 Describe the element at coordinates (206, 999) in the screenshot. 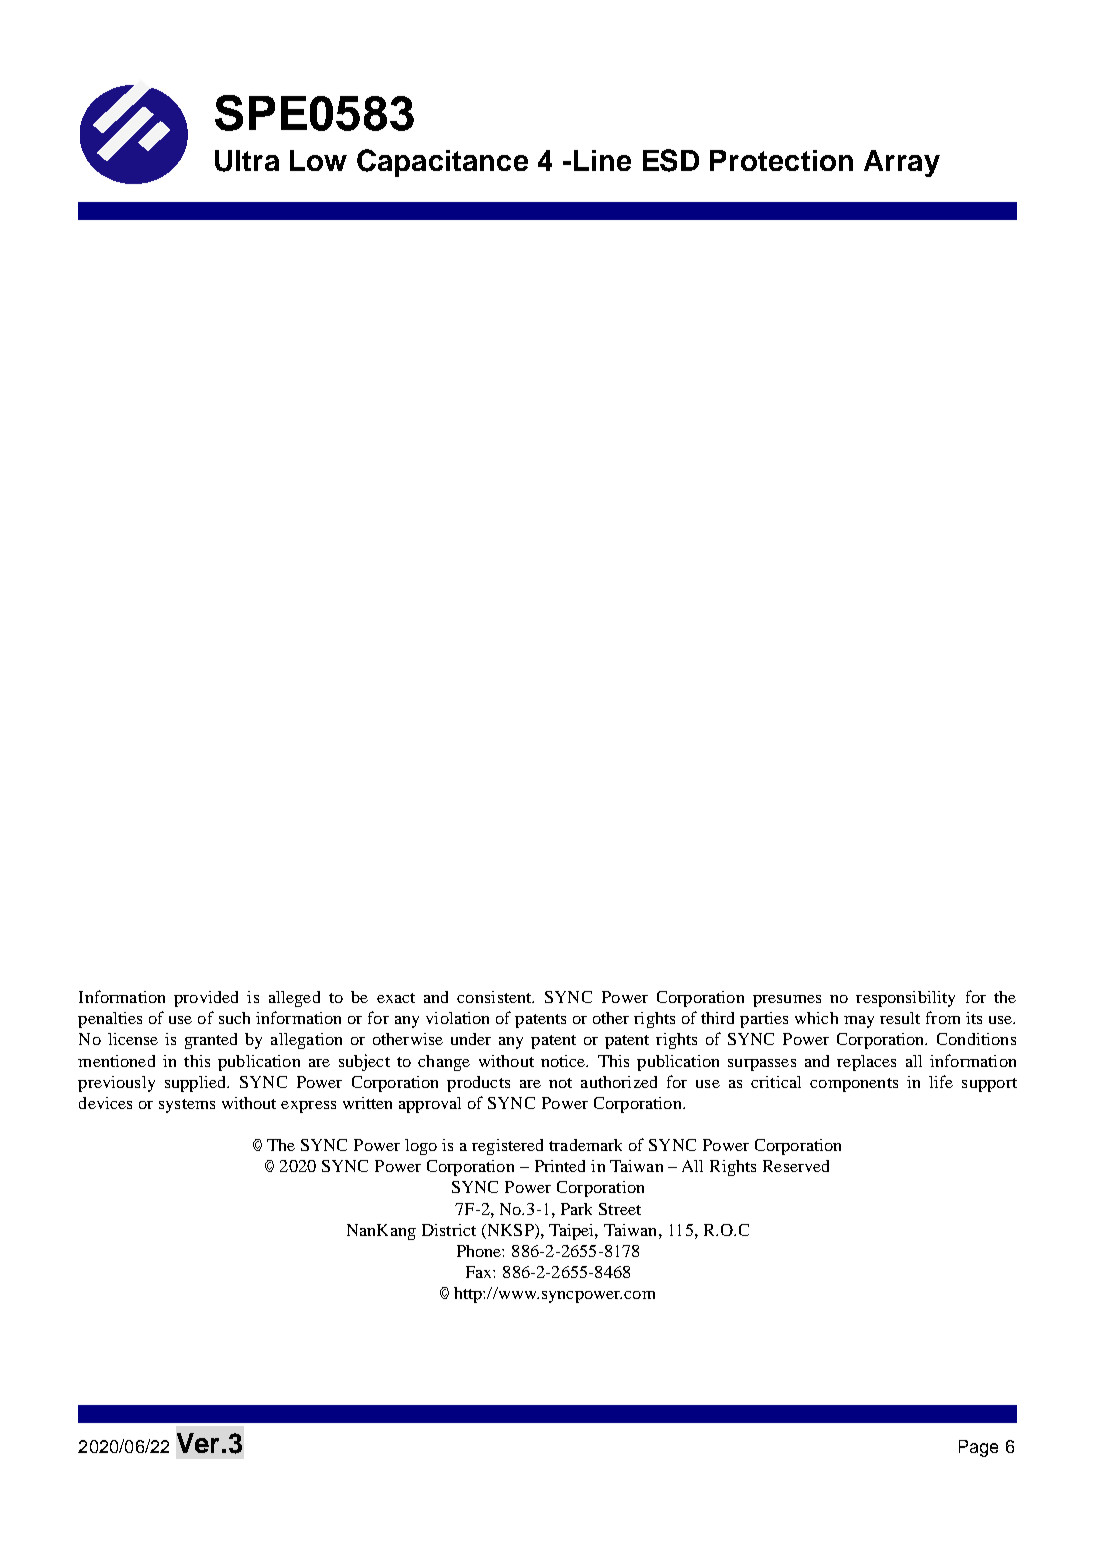

I see `provided` at that location.
